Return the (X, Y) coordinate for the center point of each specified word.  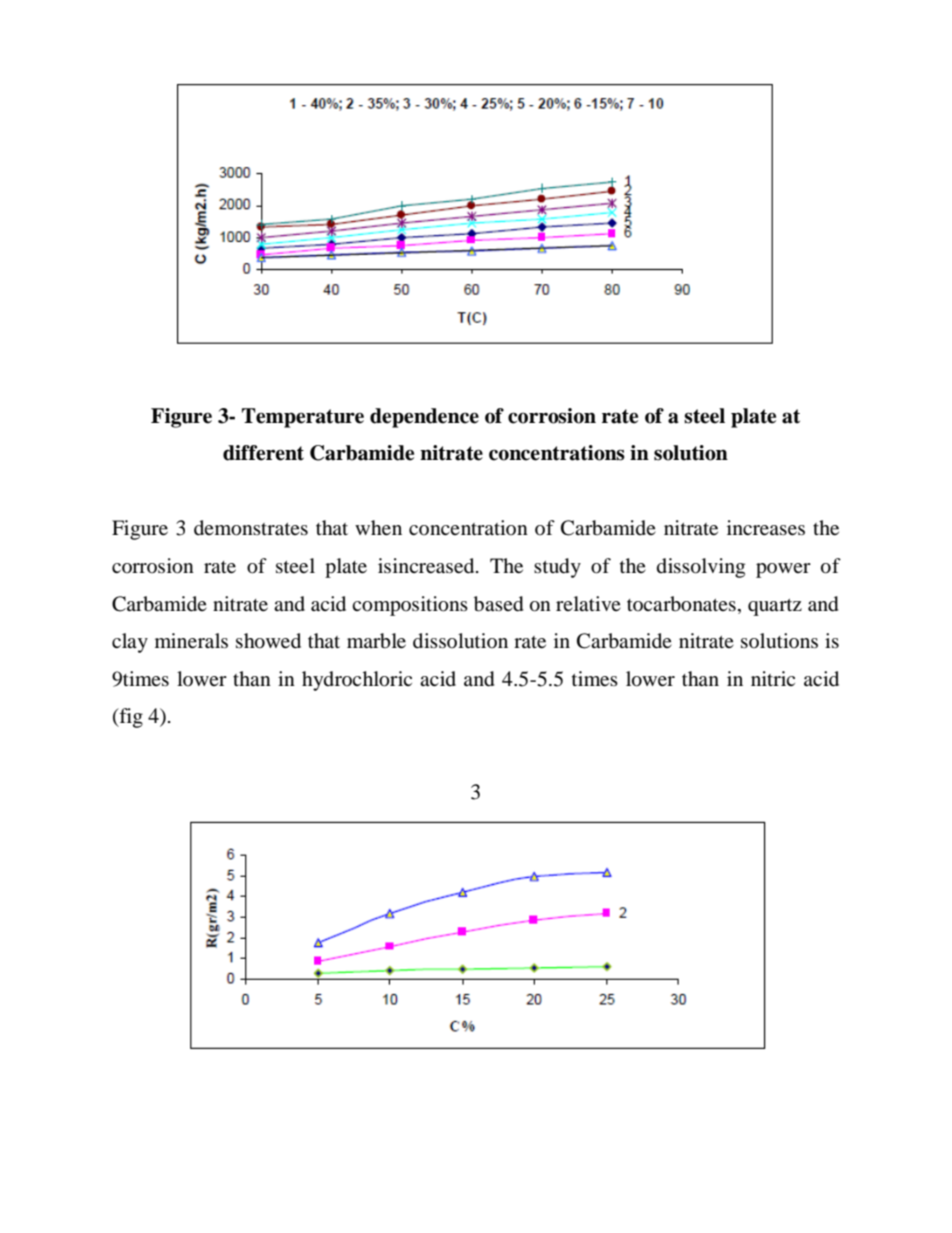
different (263, 453)
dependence (424, 418)
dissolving (701, 568)
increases (766, 528)
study (557, 568)
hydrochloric (357, 681)
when (378, 528)
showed (268, 641)
